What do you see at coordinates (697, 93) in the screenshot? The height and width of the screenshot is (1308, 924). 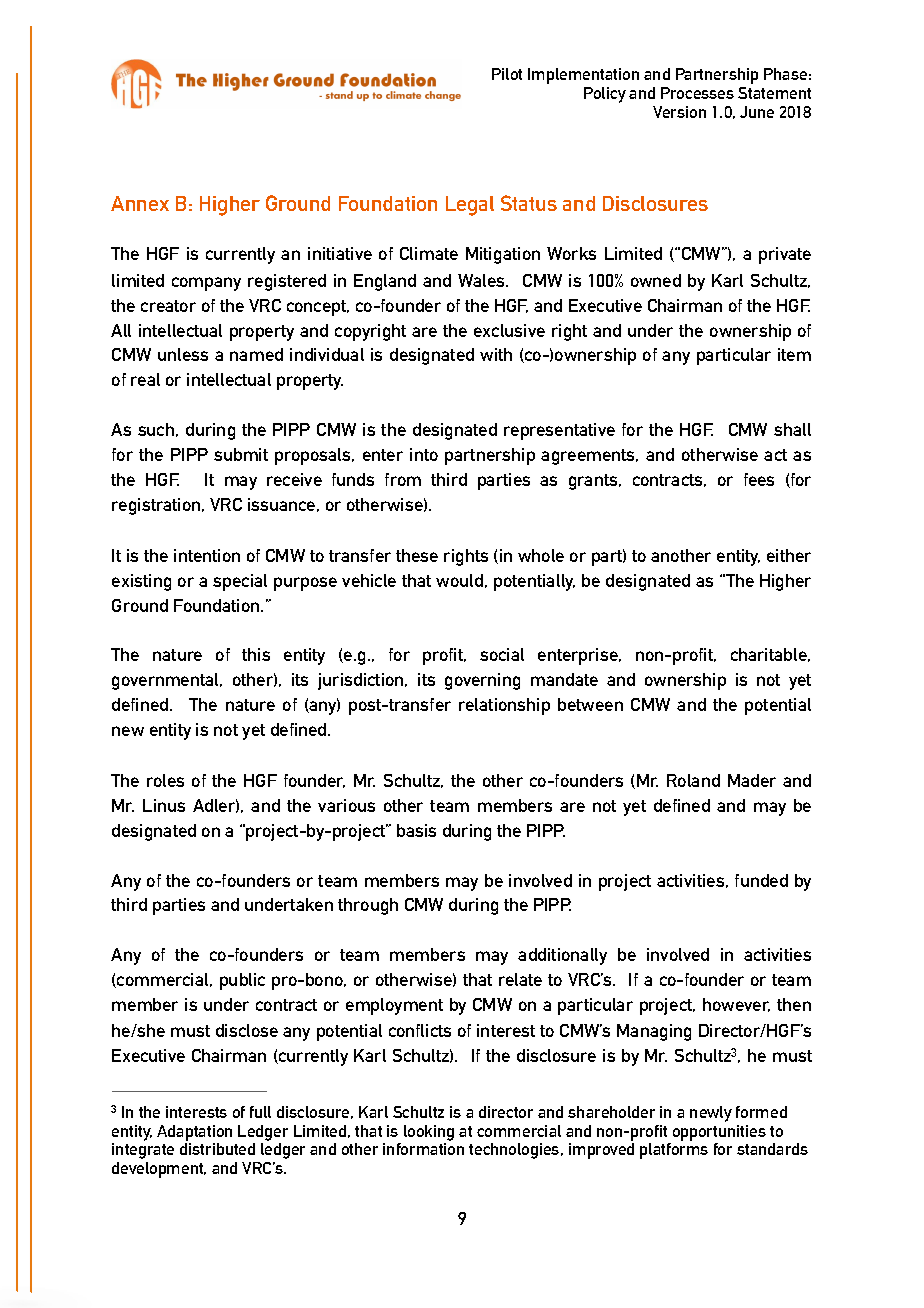 I see `Processes` at bounding box center [697, 93].
